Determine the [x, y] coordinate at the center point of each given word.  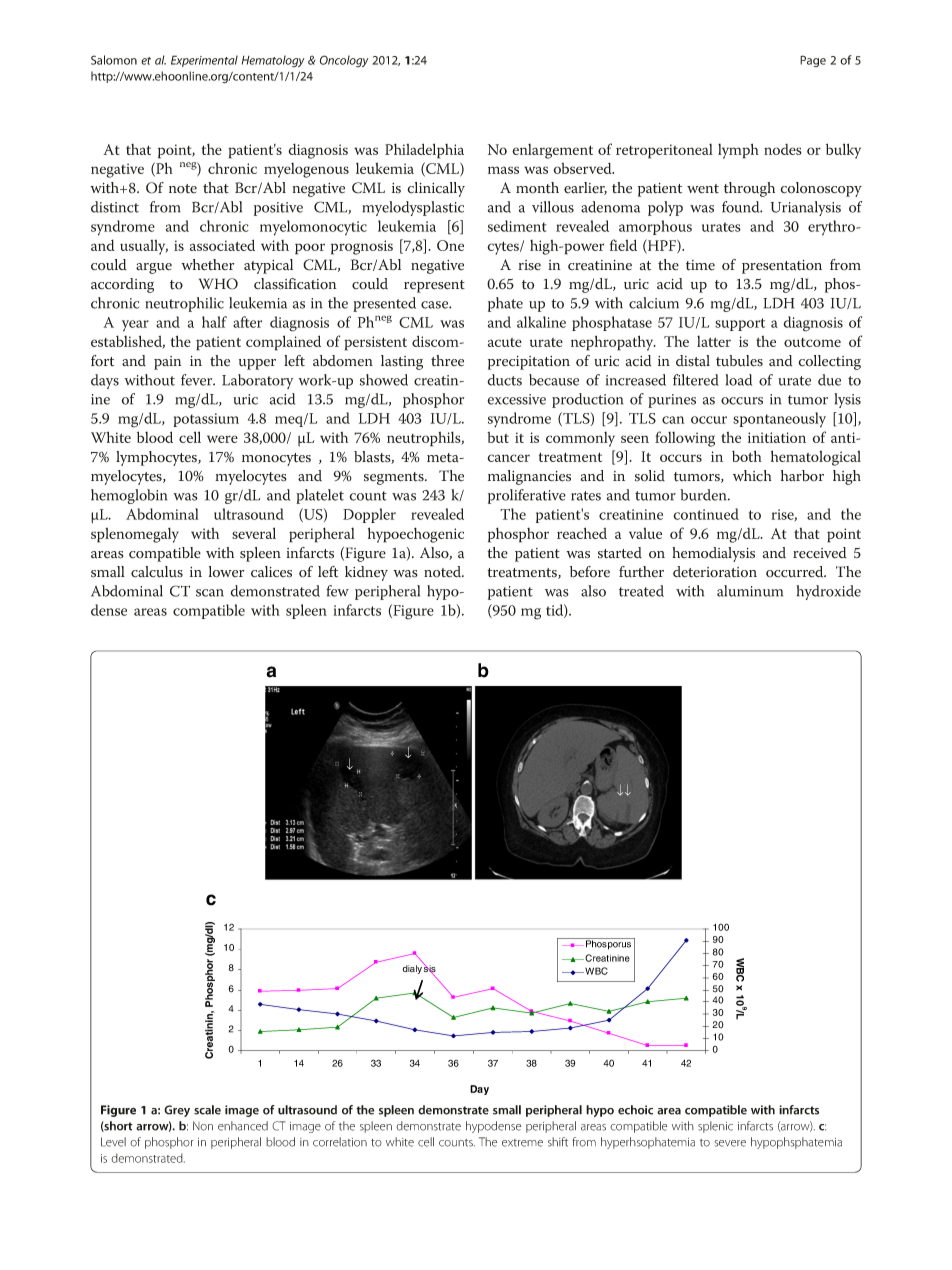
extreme [522, 1143]
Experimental [204, 61]
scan [210, 593]
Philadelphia [424, 151]
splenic [715, 1127]
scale [207, 1110]
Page [813, 61]
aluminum [750, 591]
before [590, 572]
